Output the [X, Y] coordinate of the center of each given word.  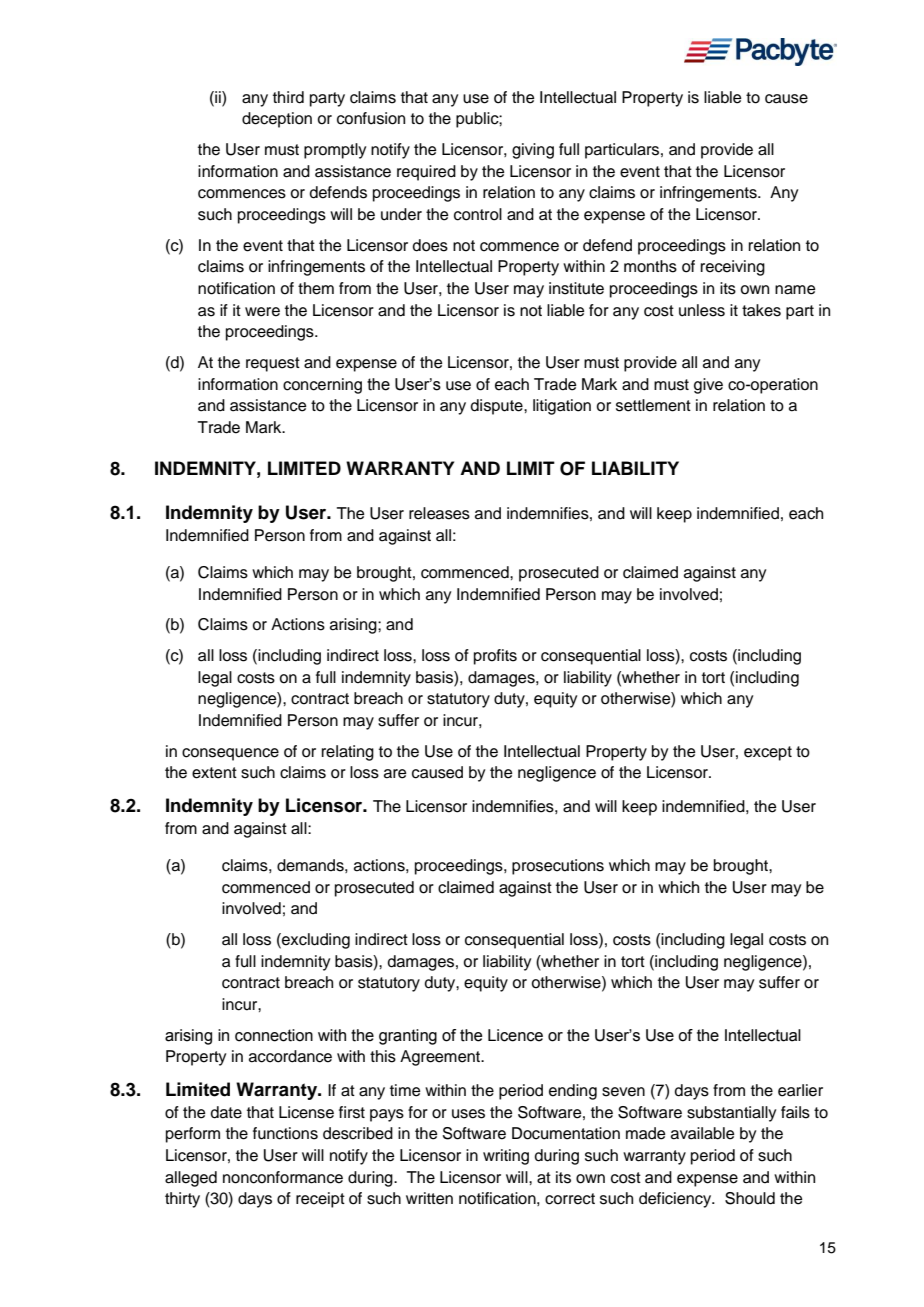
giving [533, 151]
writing [506, 1157]
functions [285, 1133]
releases [439, 513]
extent [214, 773]
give [708, 386]
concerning [322, 386]
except [768, 753]
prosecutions [558, 867]
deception [277, 120]
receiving [733, 268]
